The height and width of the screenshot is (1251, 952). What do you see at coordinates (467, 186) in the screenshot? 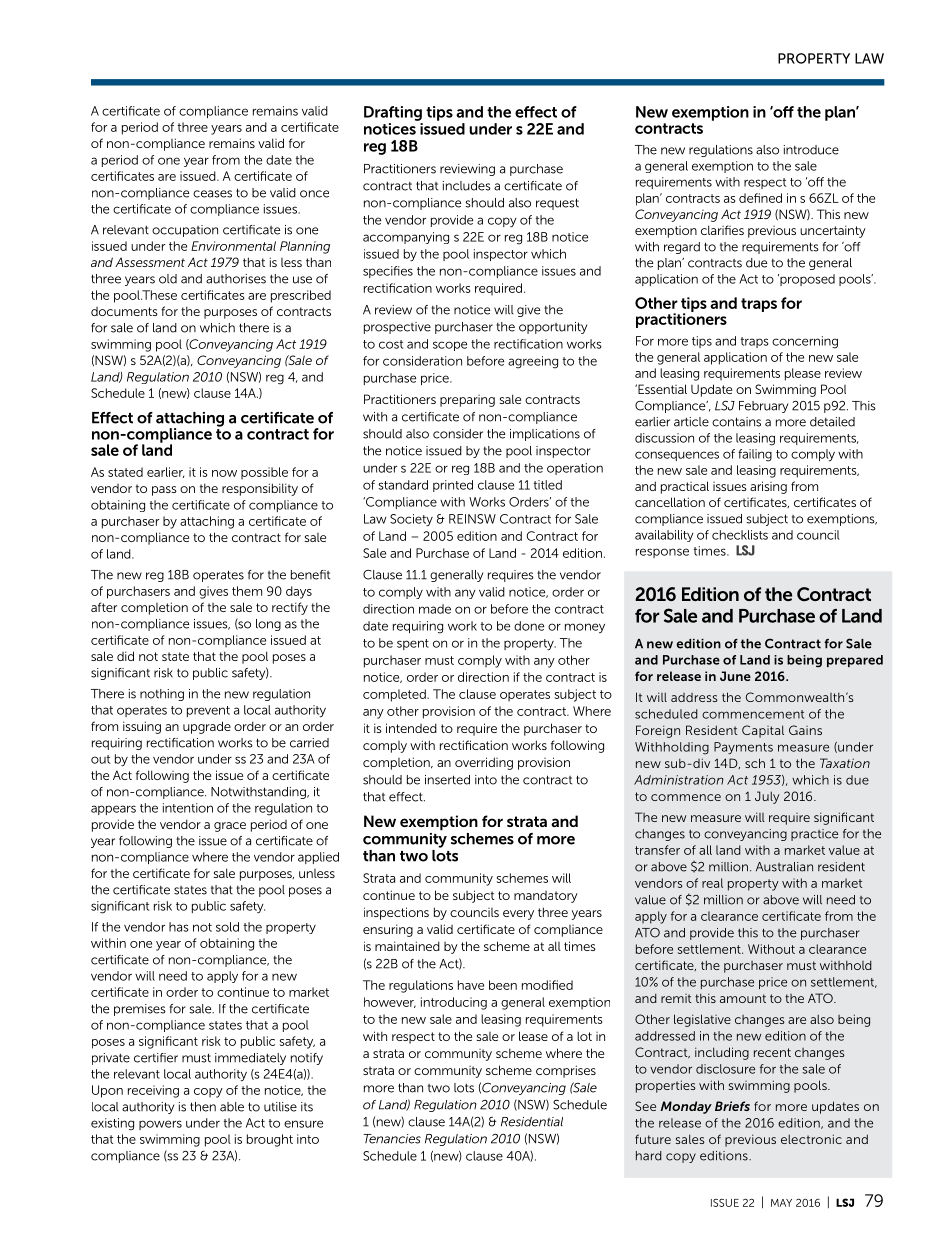
I see `includes` at bounding box center [467, 186].
